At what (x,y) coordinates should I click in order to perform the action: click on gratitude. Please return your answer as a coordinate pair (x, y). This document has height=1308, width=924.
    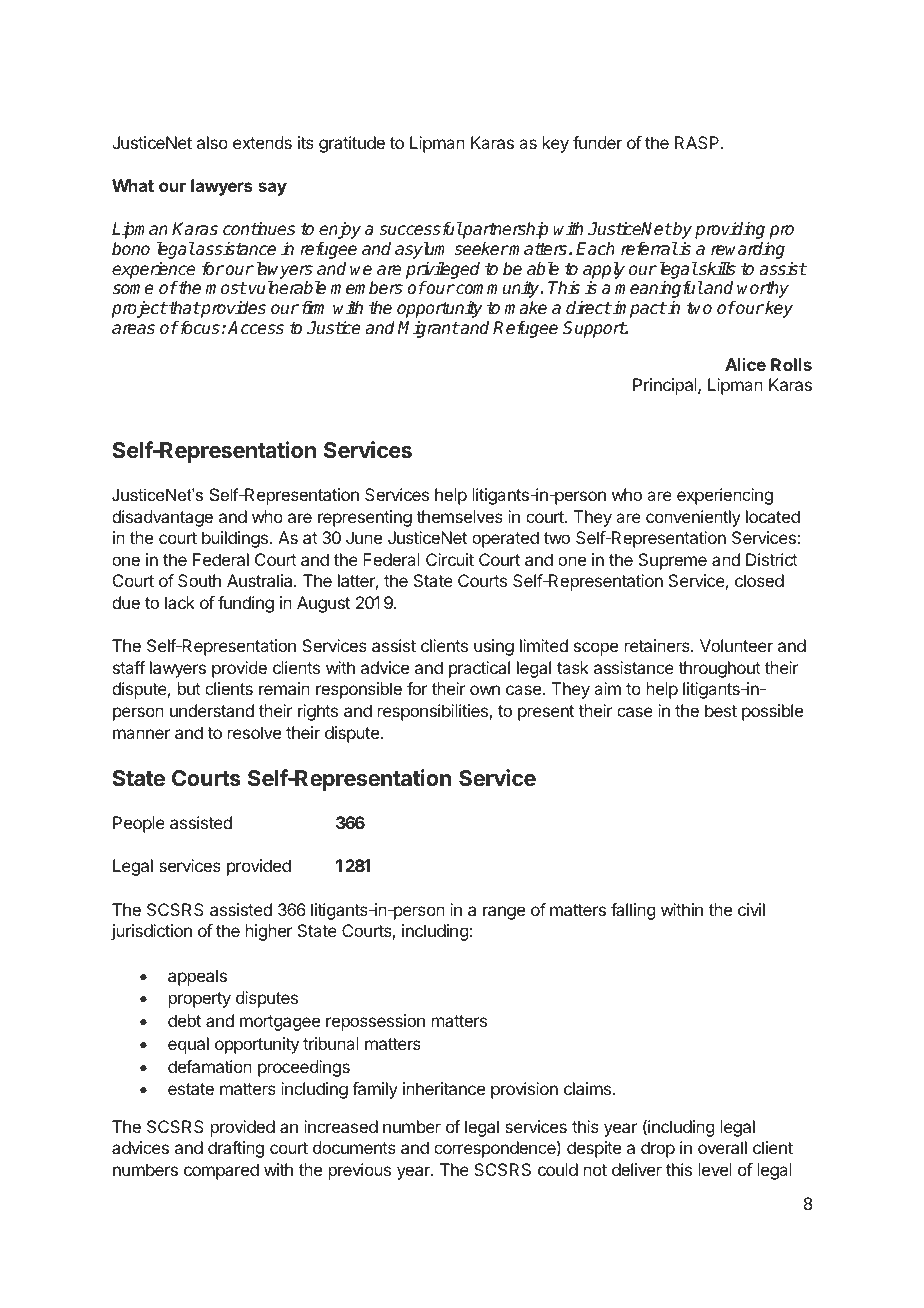
    Looking at the image, I should click on (352, 144).
